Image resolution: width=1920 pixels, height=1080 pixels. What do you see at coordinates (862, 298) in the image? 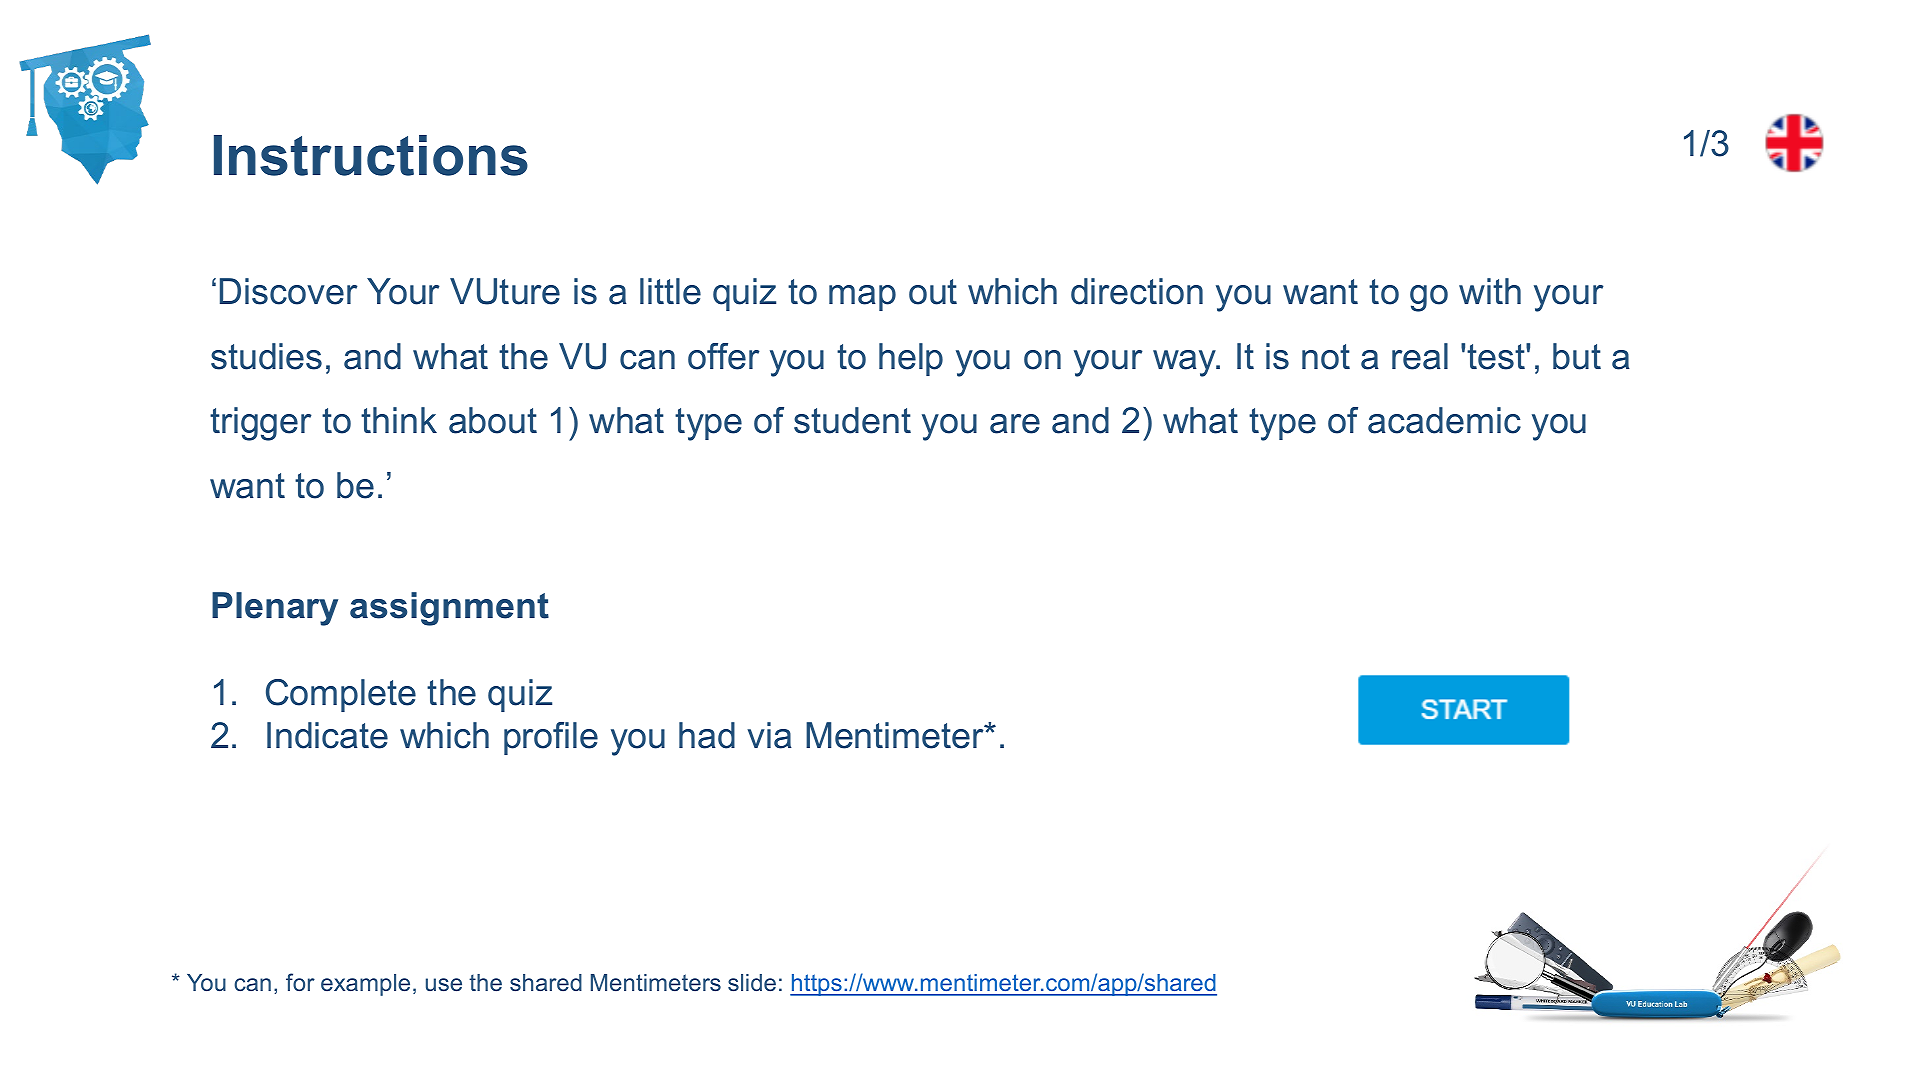
I see `map` at bounding box center [862, 298].
